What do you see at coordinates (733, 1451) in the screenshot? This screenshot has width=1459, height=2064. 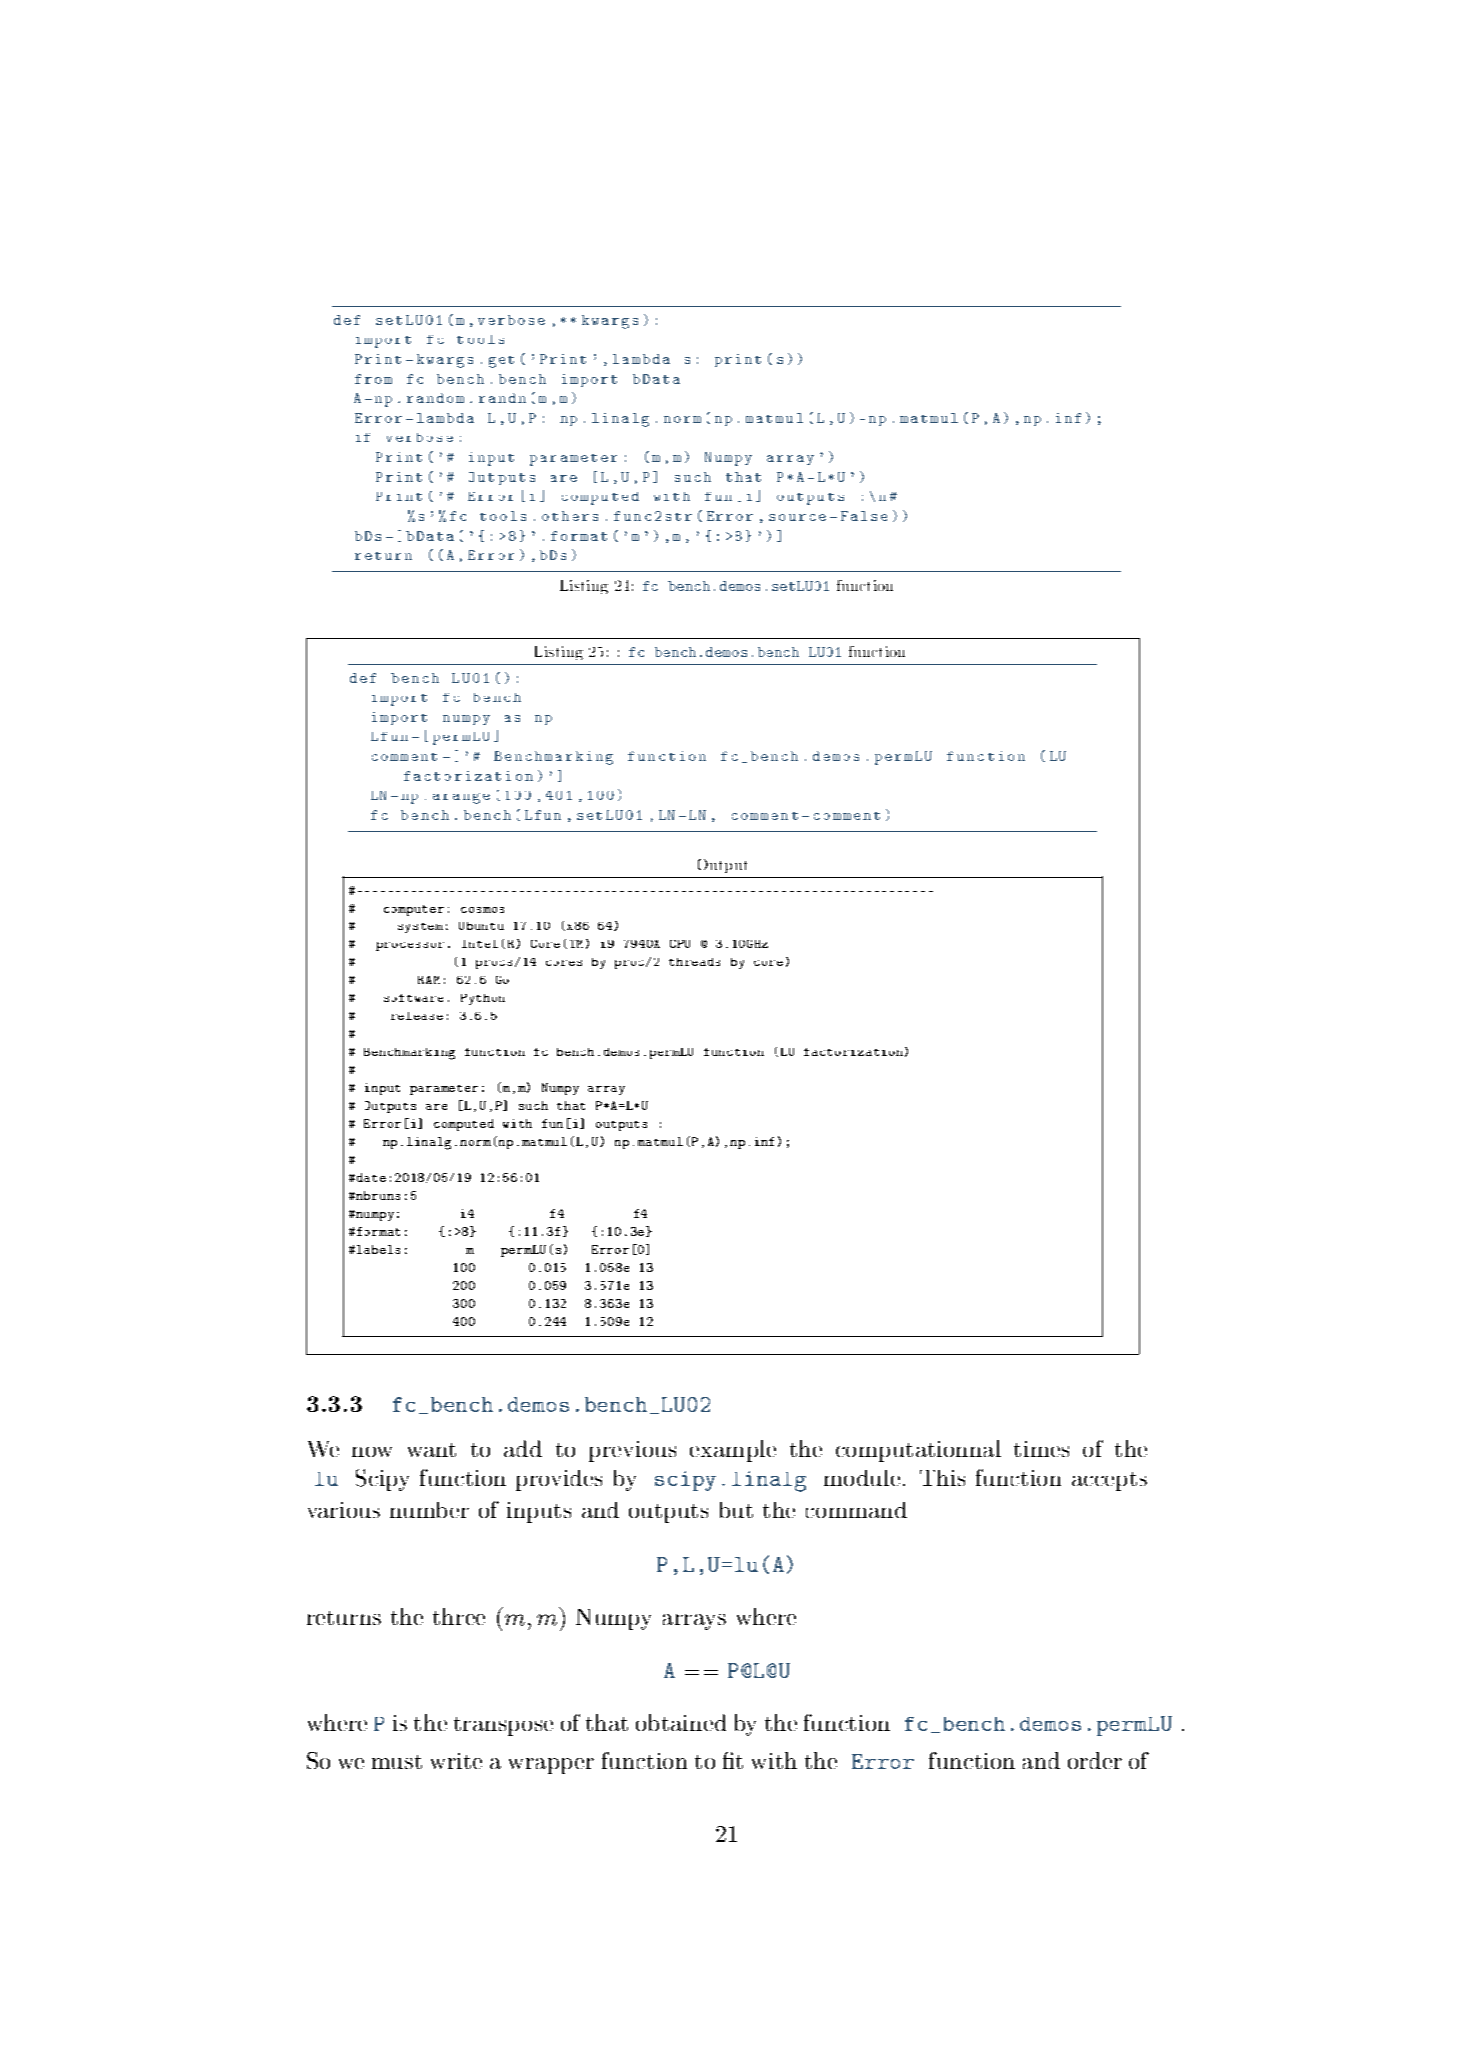 I see `example` at bounding box center [733, 1451].
